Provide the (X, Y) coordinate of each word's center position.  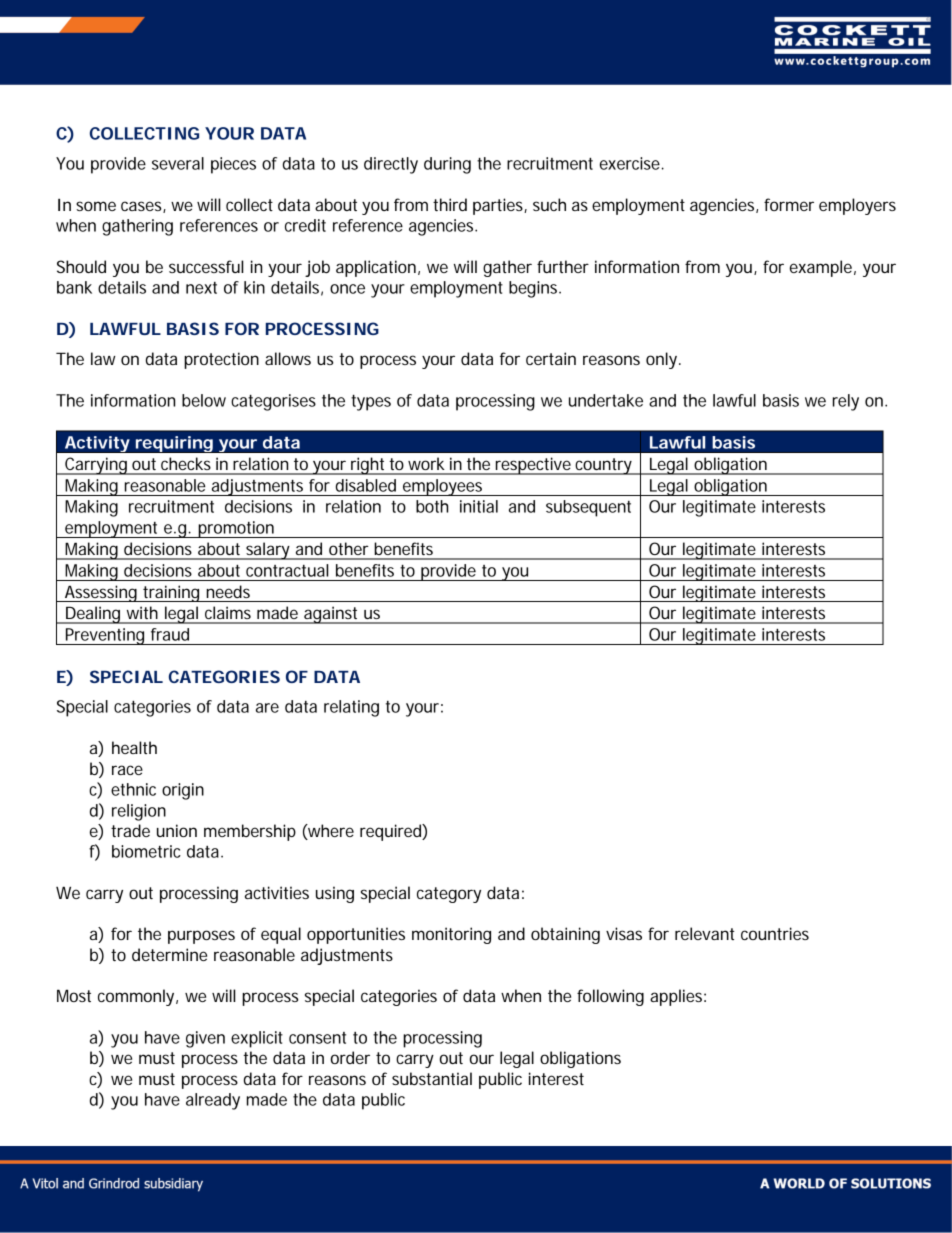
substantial (432, 1078)
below (204, 400)
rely (846, 402)
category (449, 895)
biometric (146, 851)
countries (775, 933)
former (789, 204)
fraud (170, 634)
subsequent (588, 508)
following (610, 997)
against (331, 615)
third (450, 204)
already (213, 1101)
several (178, 163)
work (426, 463)
